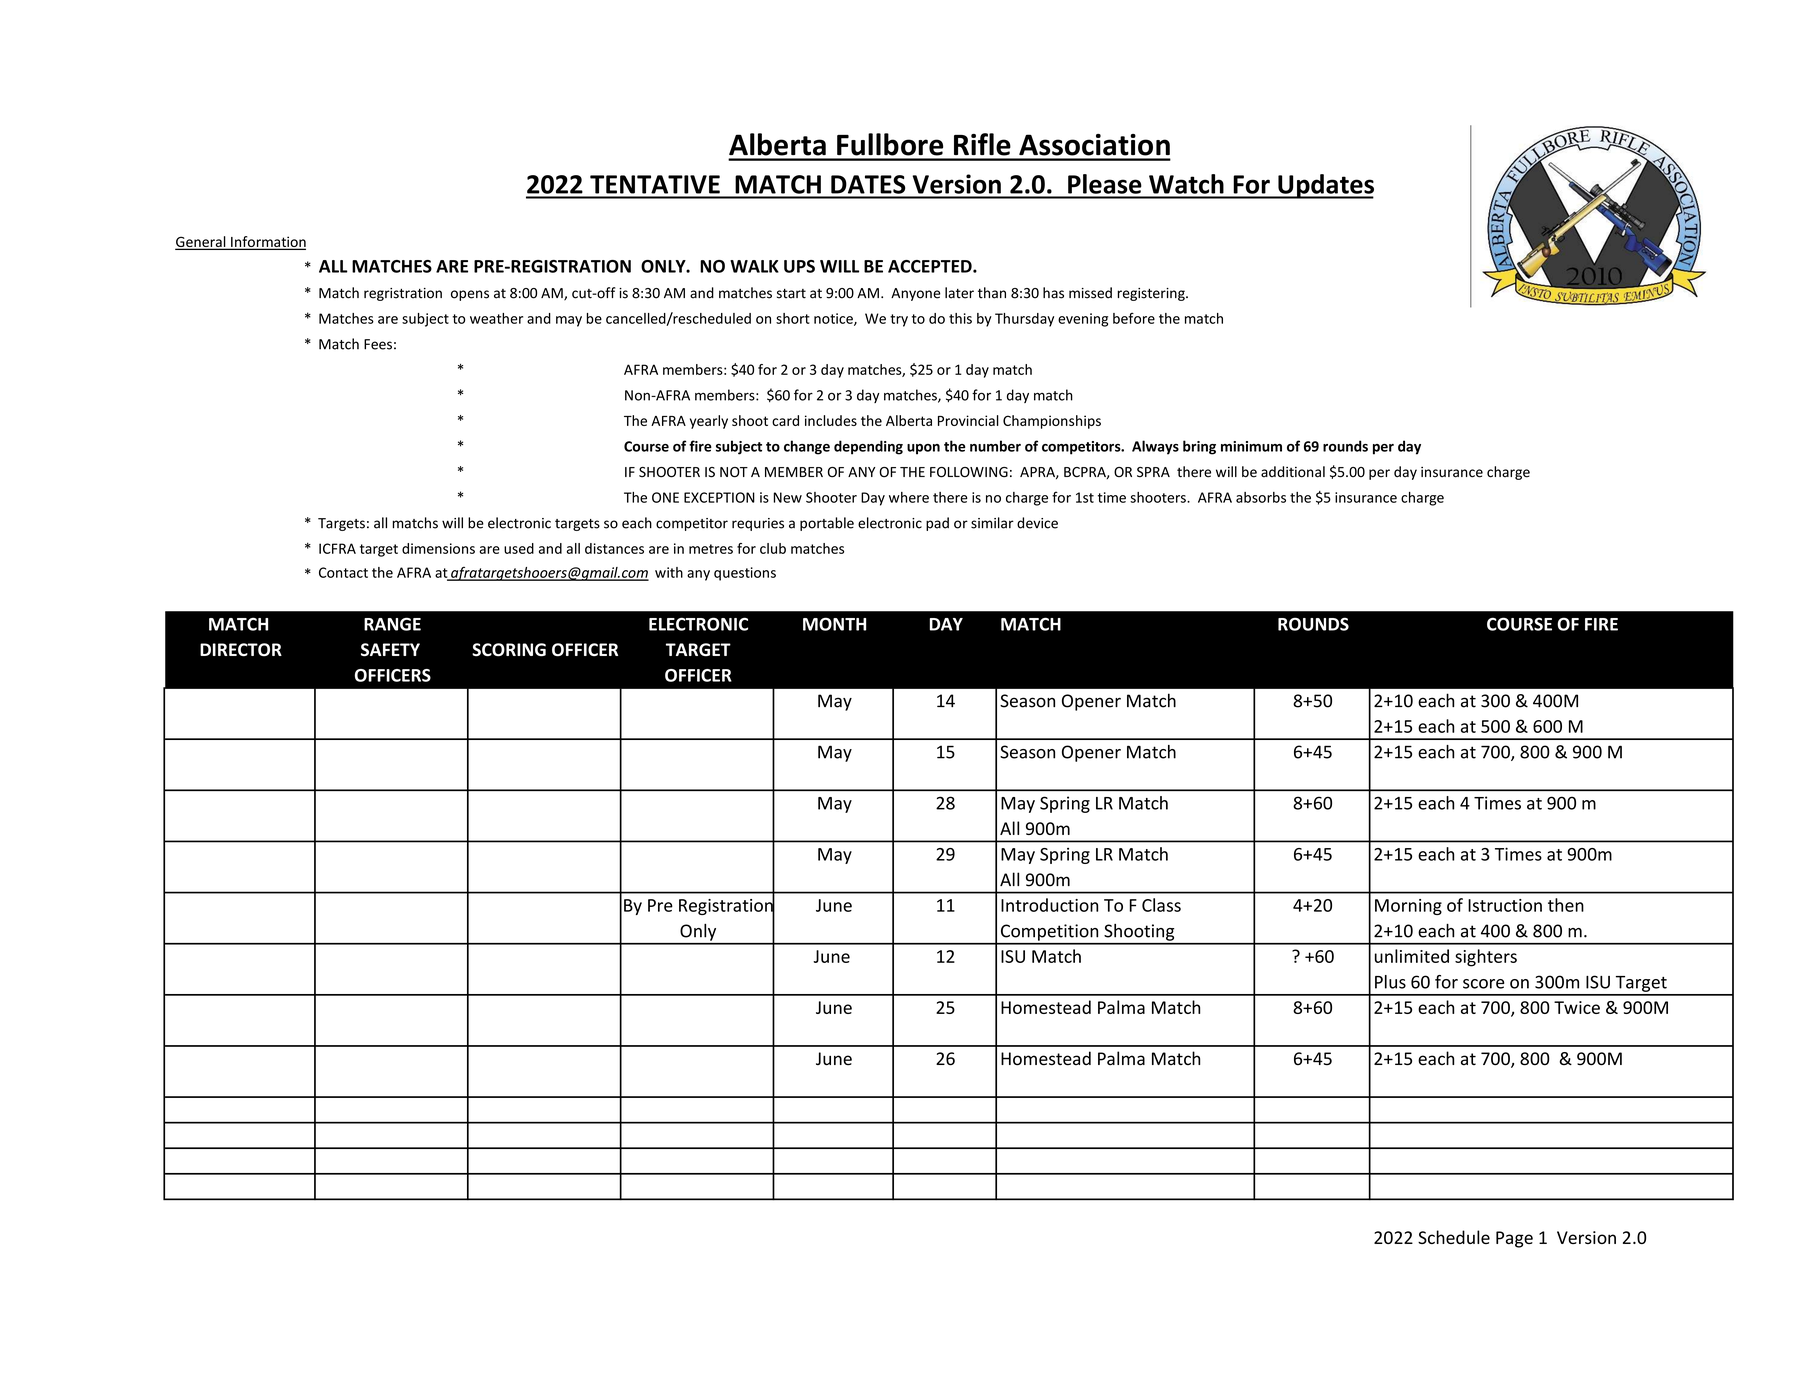 This screenshot has width=1795, height=1387. What do you see at coordinates (343, 572) in the screenshot?
I see `Contact` at bounding box center [343, 572].
